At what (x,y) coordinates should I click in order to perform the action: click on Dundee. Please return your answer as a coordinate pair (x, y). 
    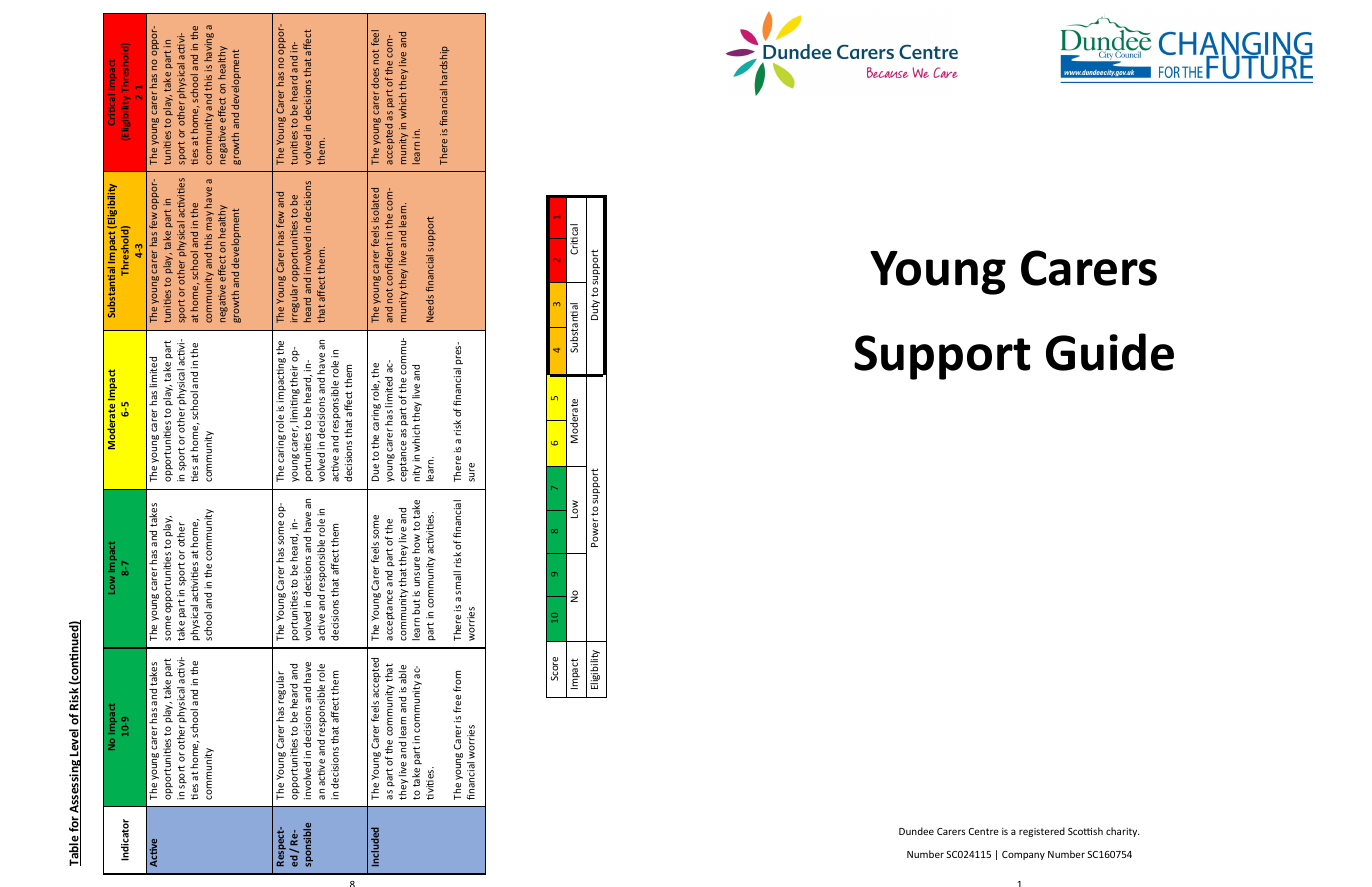
    Looking at the image, I should click on (916, 831).
